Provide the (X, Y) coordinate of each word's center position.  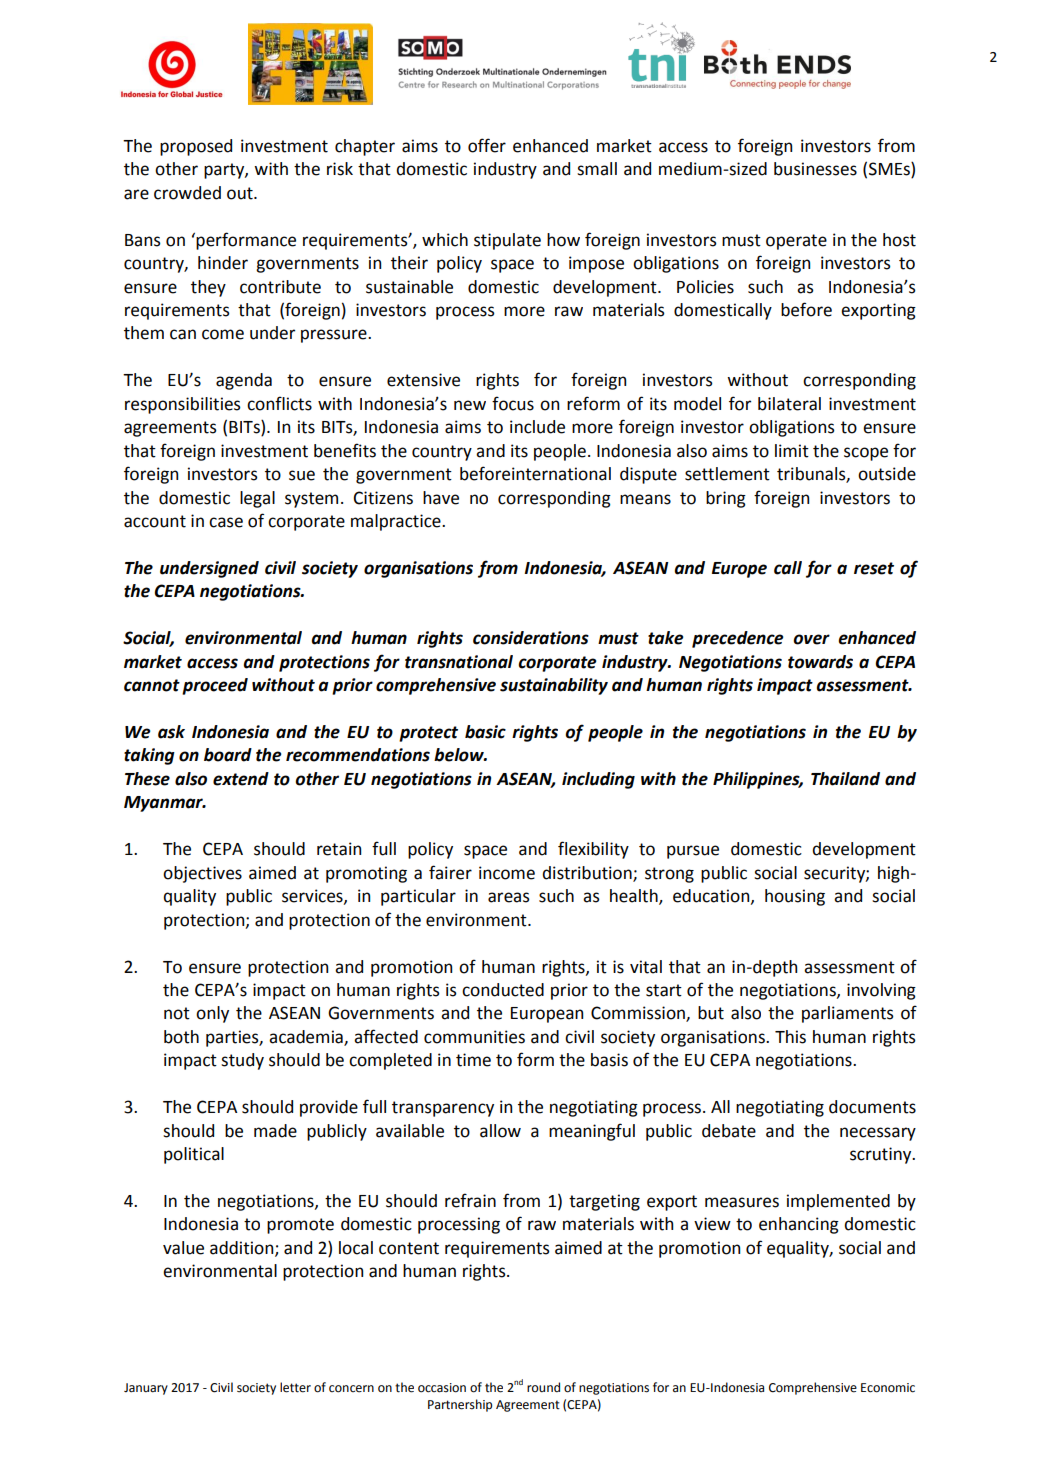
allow (500, 1131)
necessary (878, 1134)
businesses (815, 169)
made (275, 1131)
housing (795, 897)
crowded (187, 193)
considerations (531, 638)
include (537, 427)
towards (820, 662)
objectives (202, 874)
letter (295, 1387)
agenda (244, 381)
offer (487, 145)
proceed (215, 686)
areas (509, 897)
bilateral (789, 404)
